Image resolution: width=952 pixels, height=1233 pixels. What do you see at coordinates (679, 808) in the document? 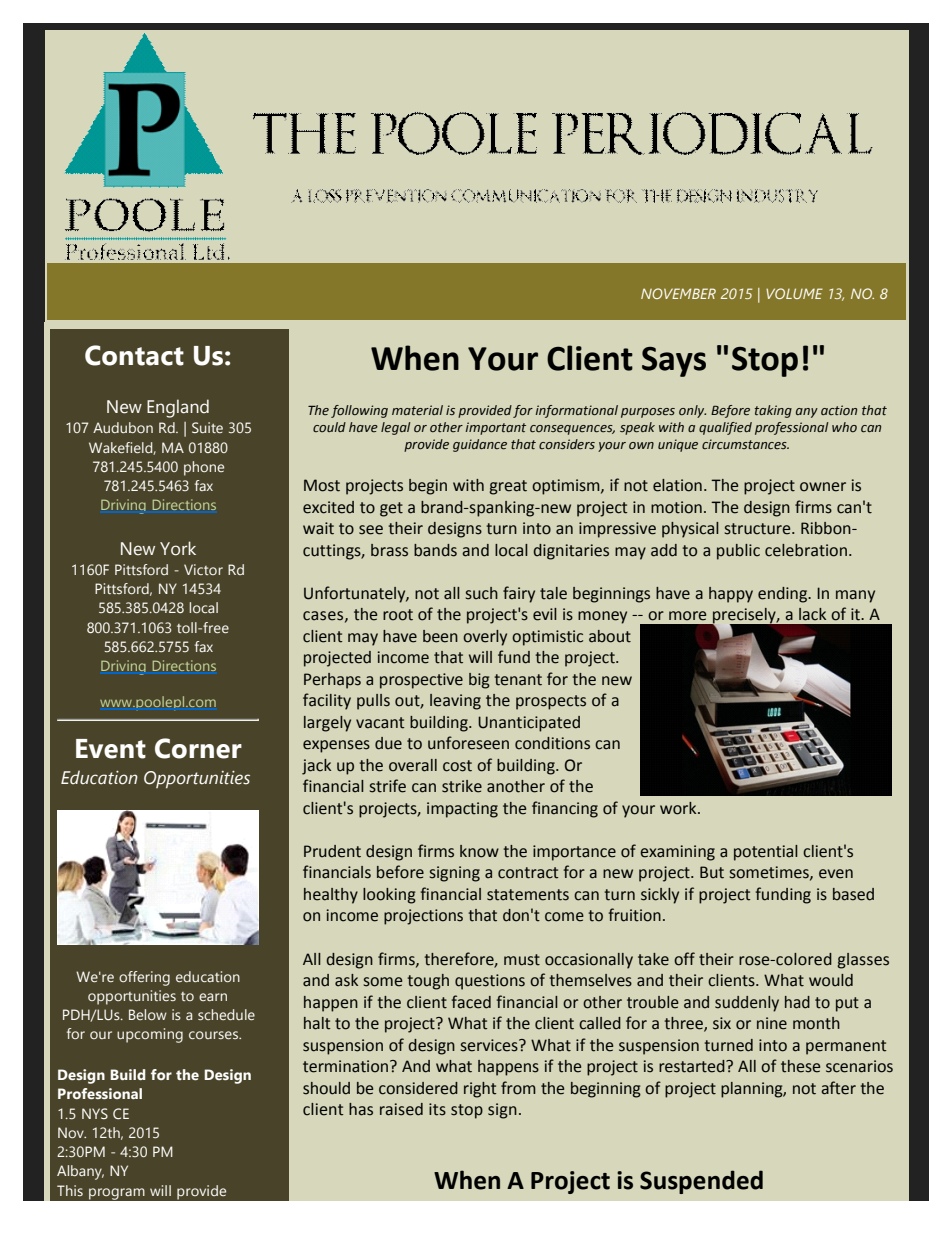
I see `work` at bounding box center [679, 808].
